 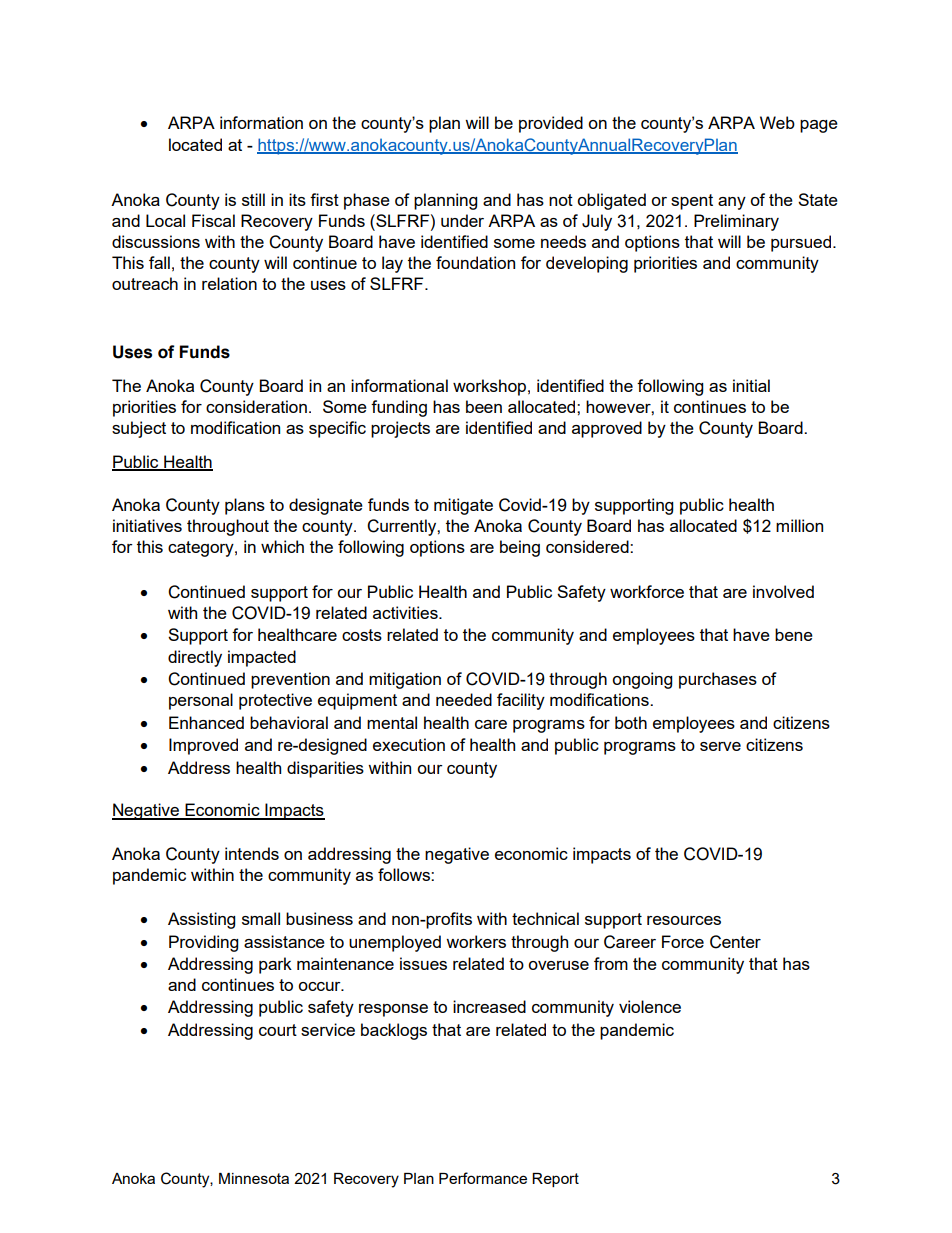 I want to click on purchases, so click(x=718, y=680).
